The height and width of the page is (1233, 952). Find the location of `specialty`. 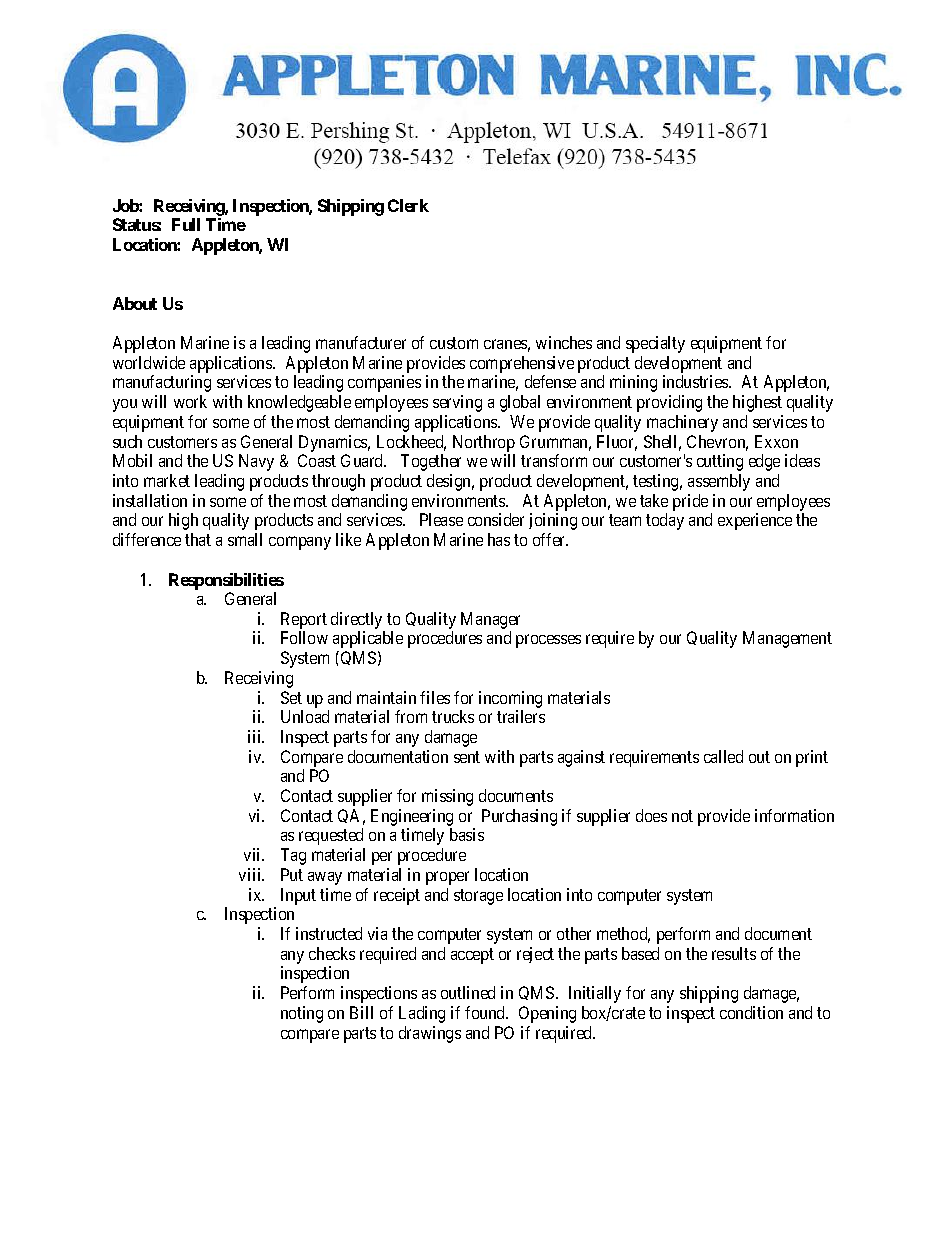

specialty is located at coordinates (655, 344).
